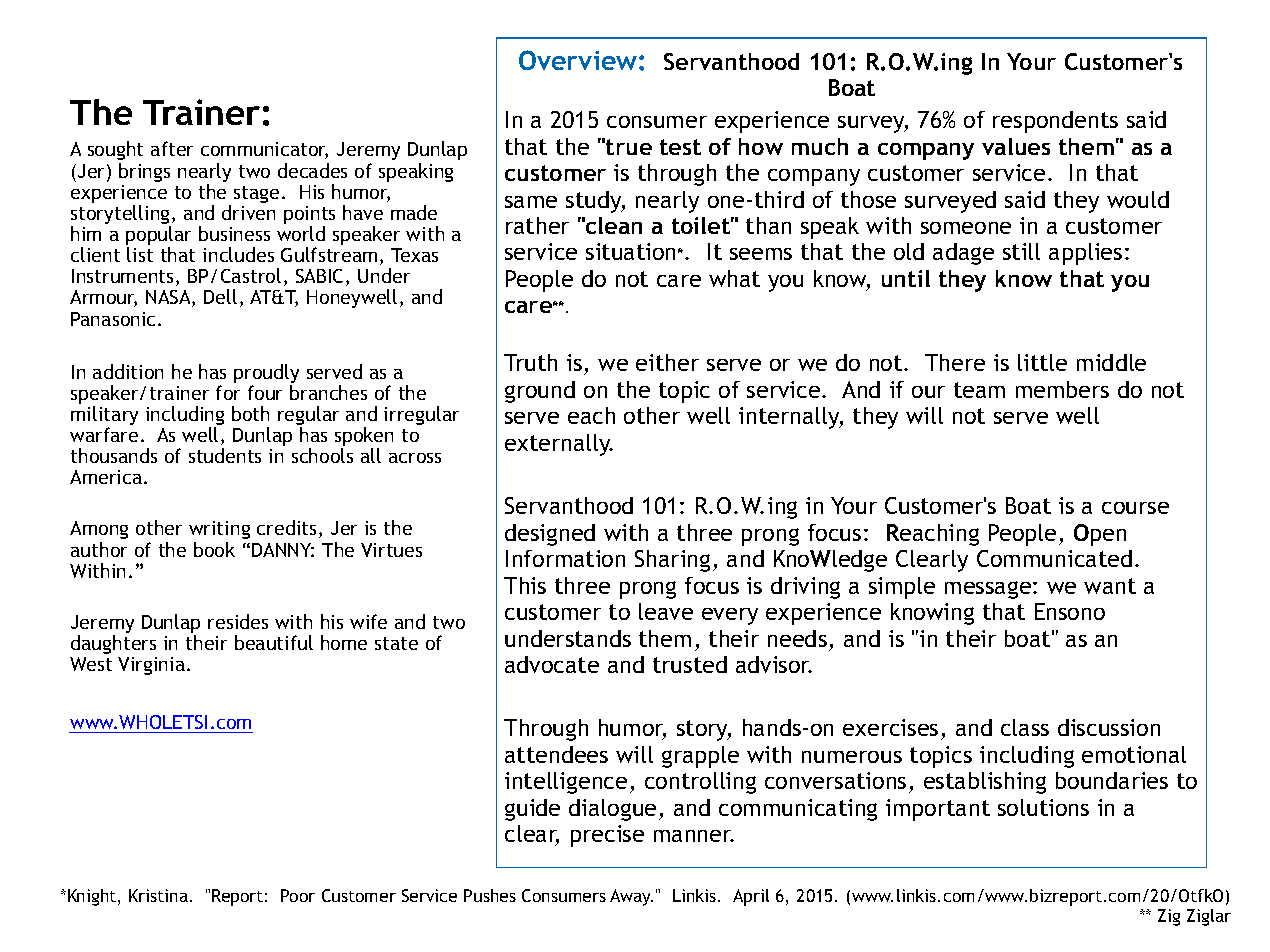  I want to click on values, so click(1016, 146).
